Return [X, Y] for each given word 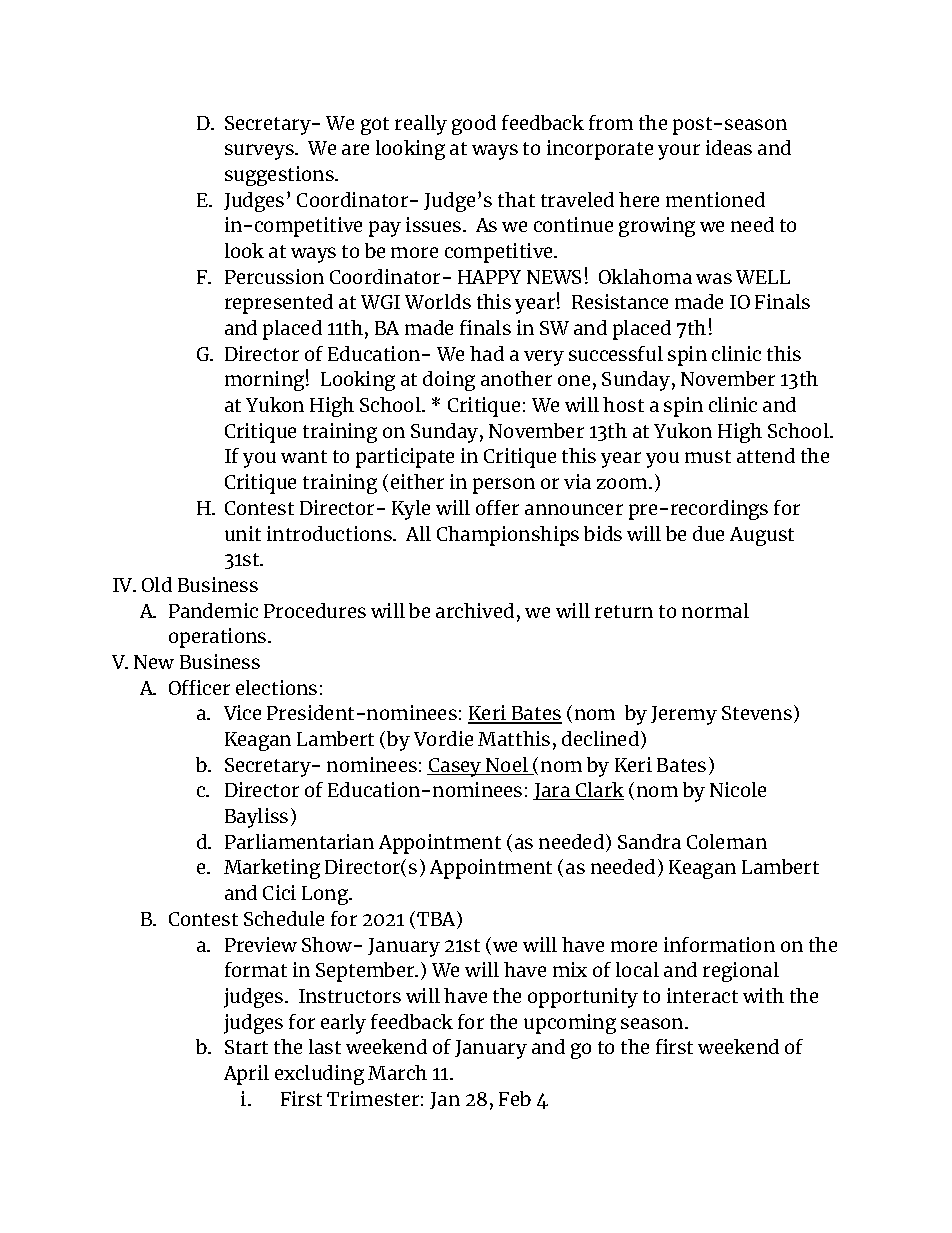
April [246, 1075]
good [474, 125]
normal [715, 610]
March [397, 1072]
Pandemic [213, 610]
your [679, 152]
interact [702, 995]
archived [475, 610]
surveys [260, 152]
